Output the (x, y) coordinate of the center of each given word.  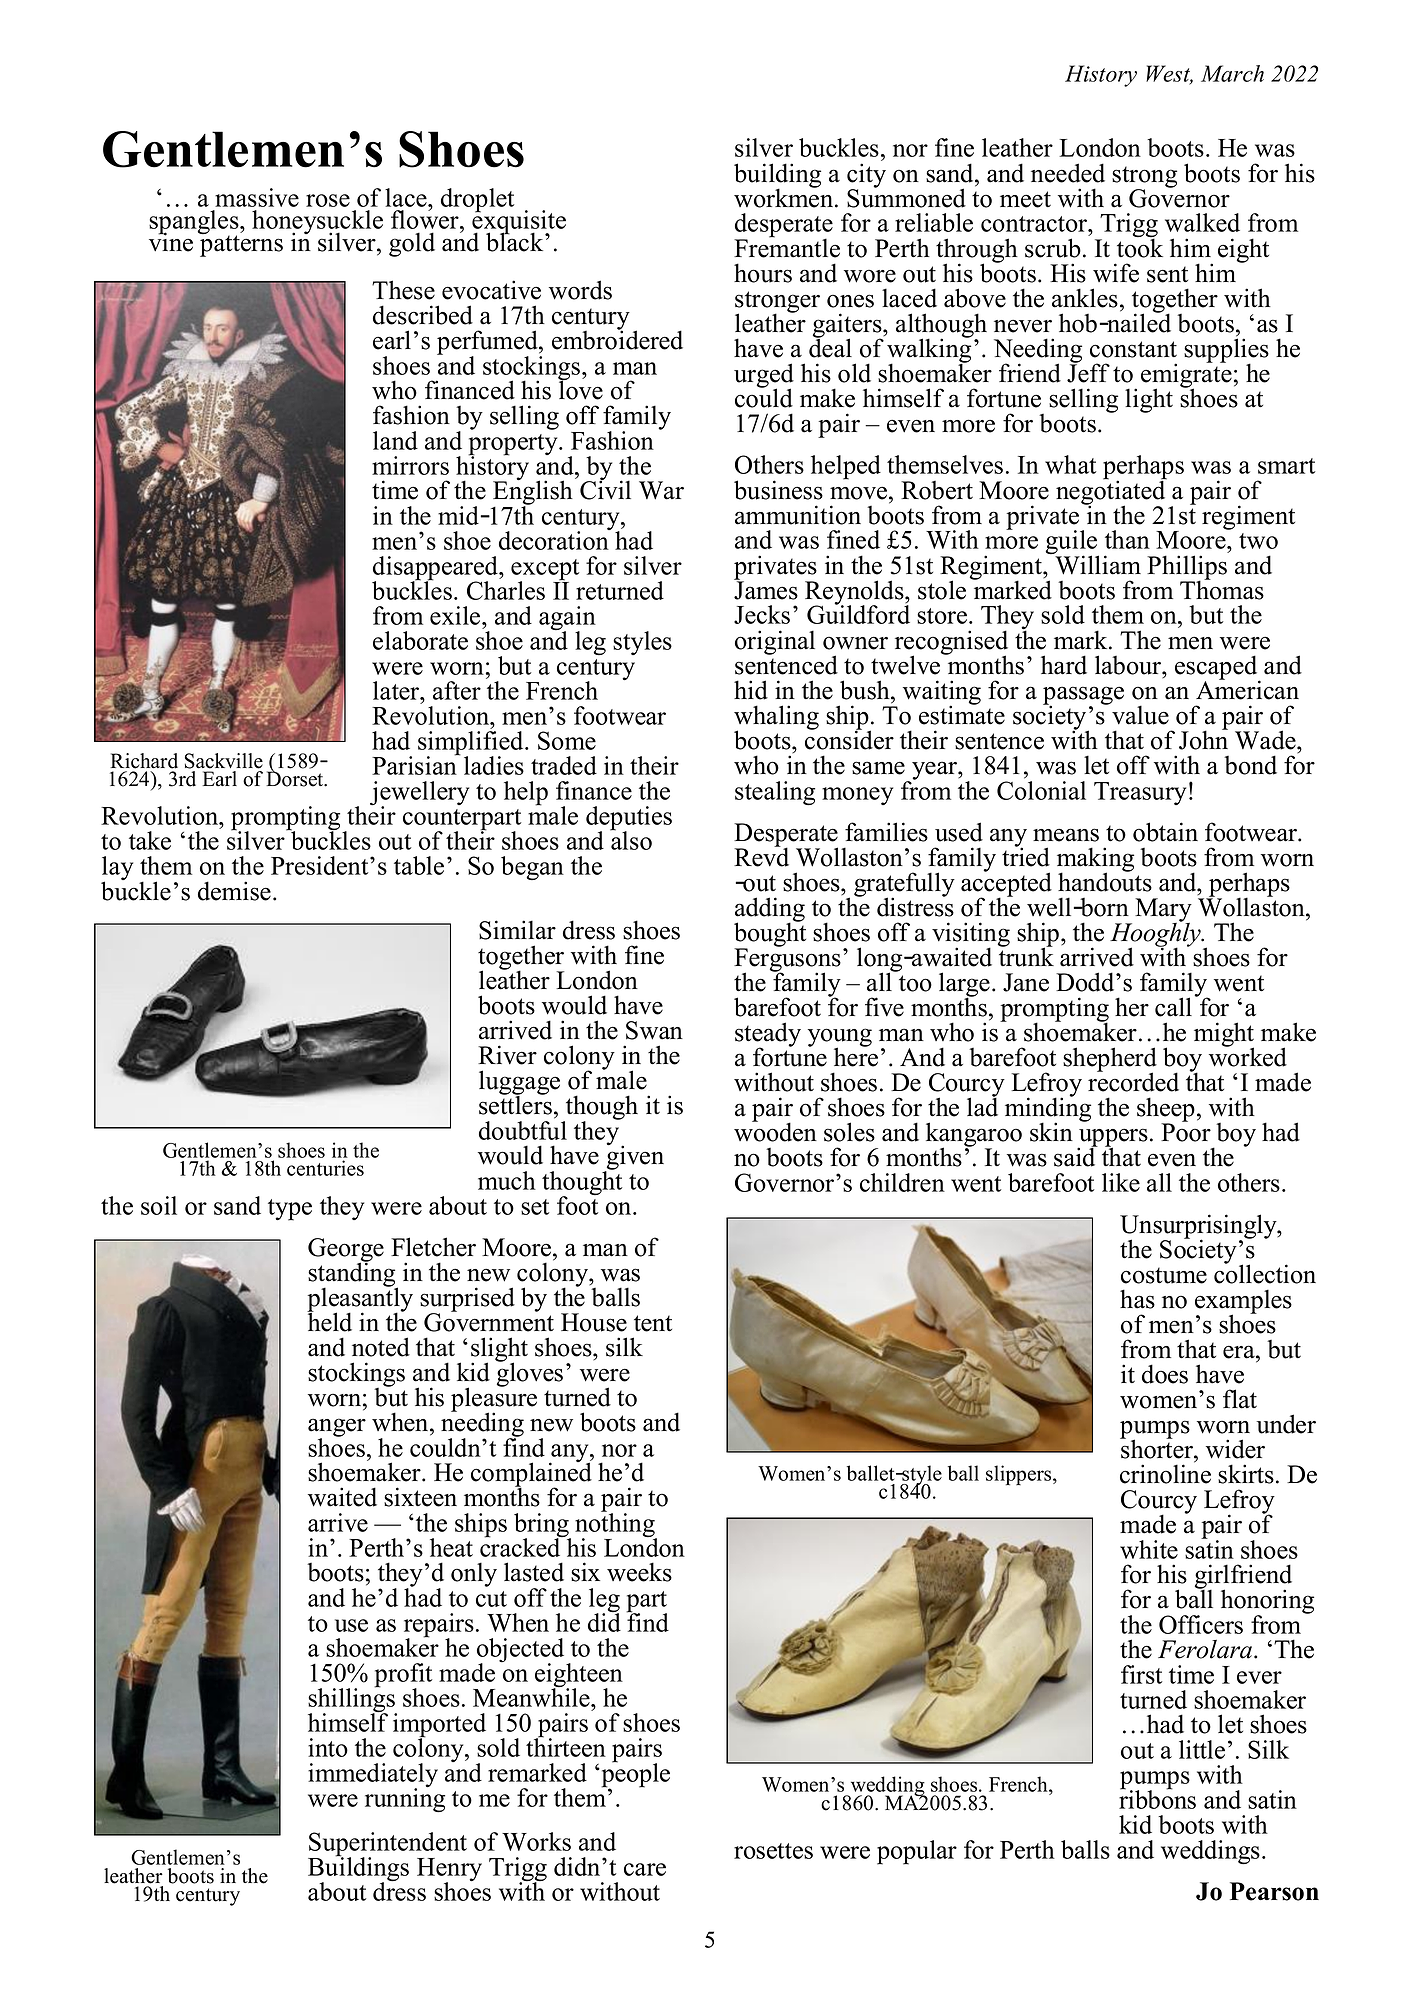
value (1139, 714)
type (290, 1210)
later (397, 690)
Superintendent (387, 1845)
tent (653, 1323)
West (1169, 74)
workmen (785, 197)
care (645, 1869)
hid (751, 690)
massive (257, 197)
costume (1164, 1275)
